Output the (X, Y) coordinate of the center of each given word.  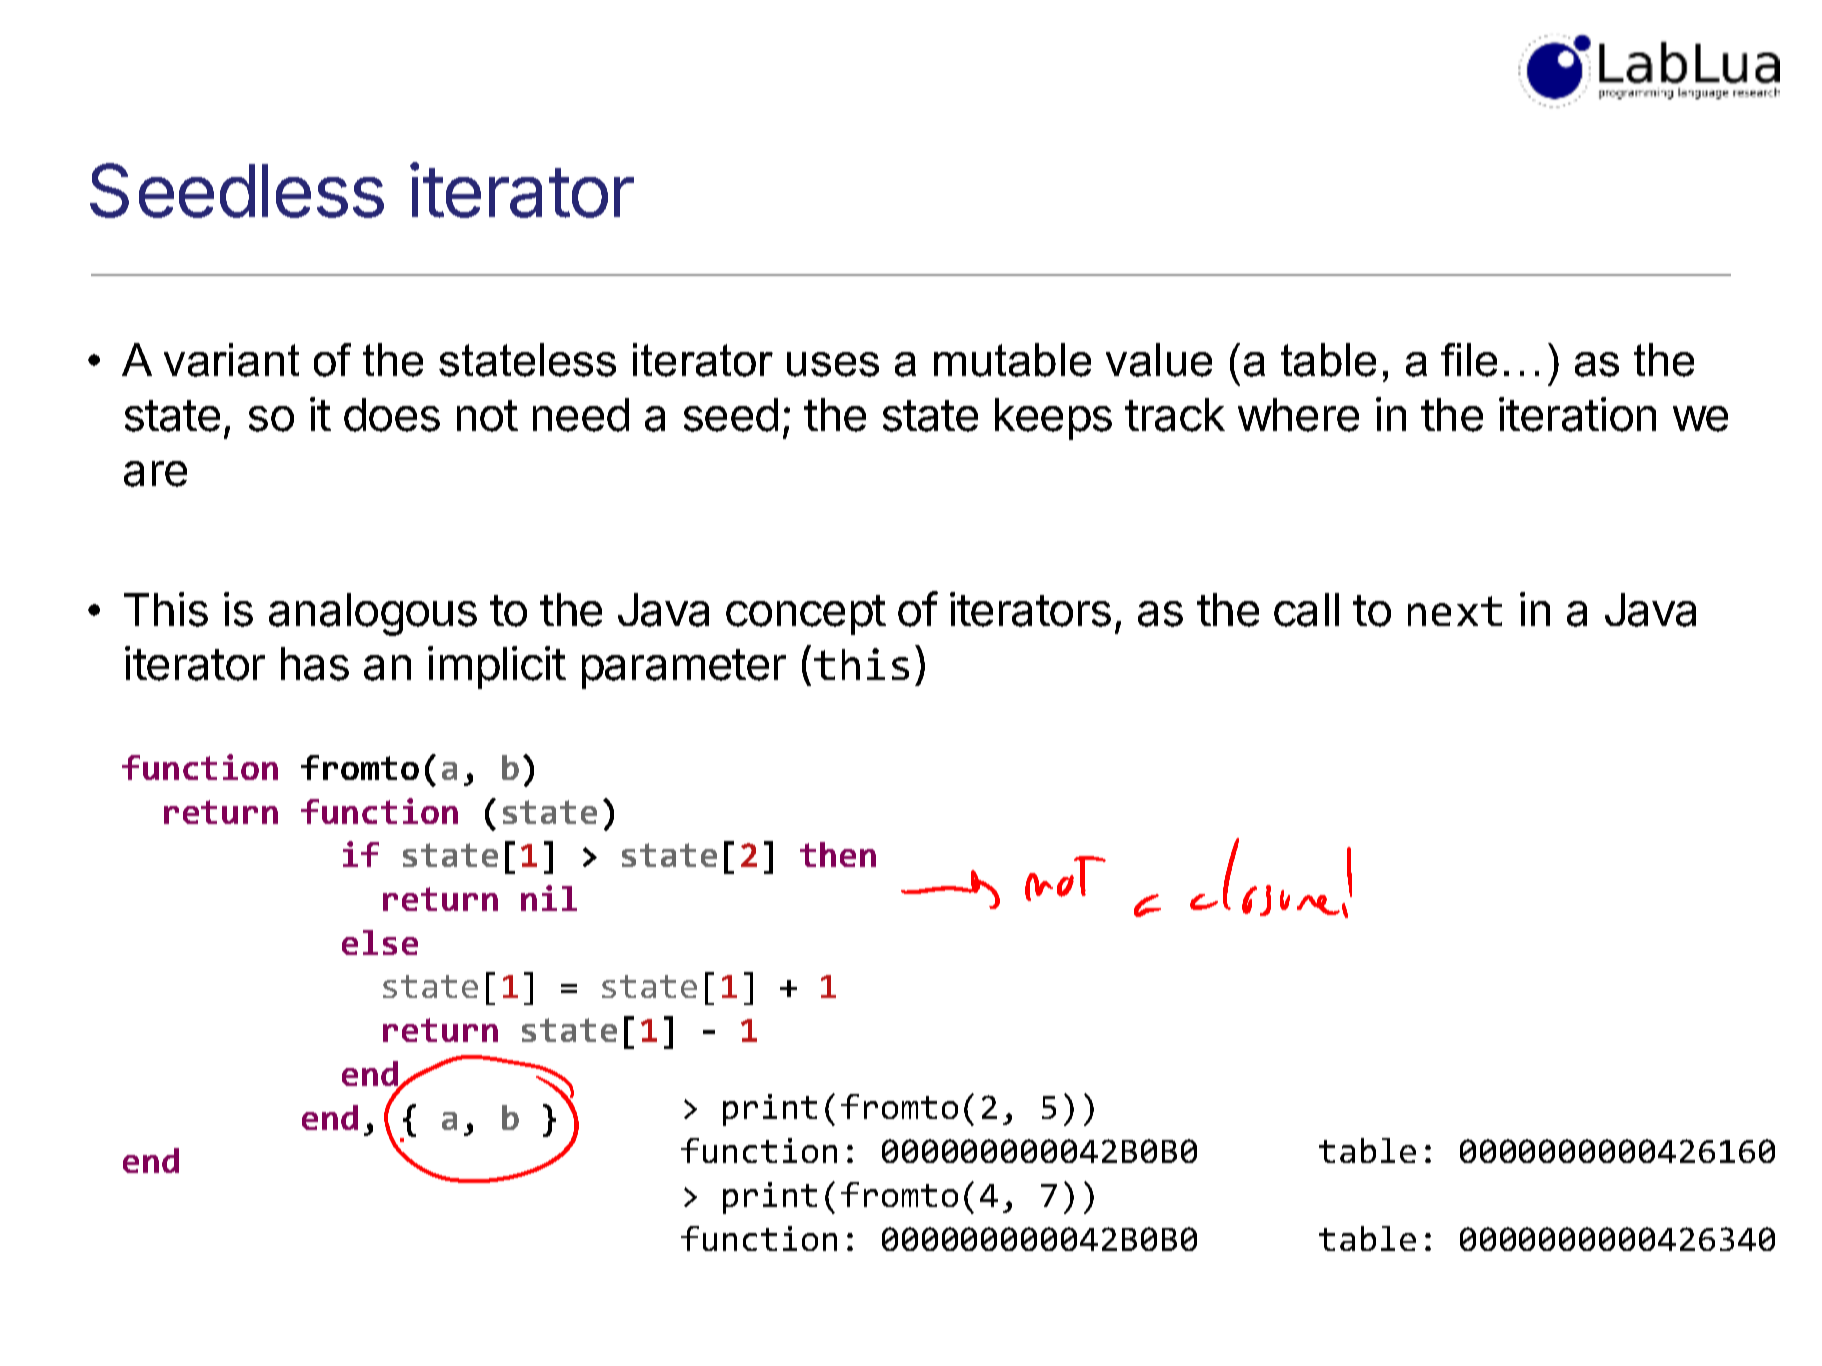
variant (231, 360)
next (1455, 611)
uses (833, 364)
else (380, 942)
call (1306, 610)
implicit (497, 667)
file (1469, 360)
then (838, 854)
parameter (684, 669)
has (315, 664)
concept (806, 615)
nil (549, 898)
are (155, 474)
